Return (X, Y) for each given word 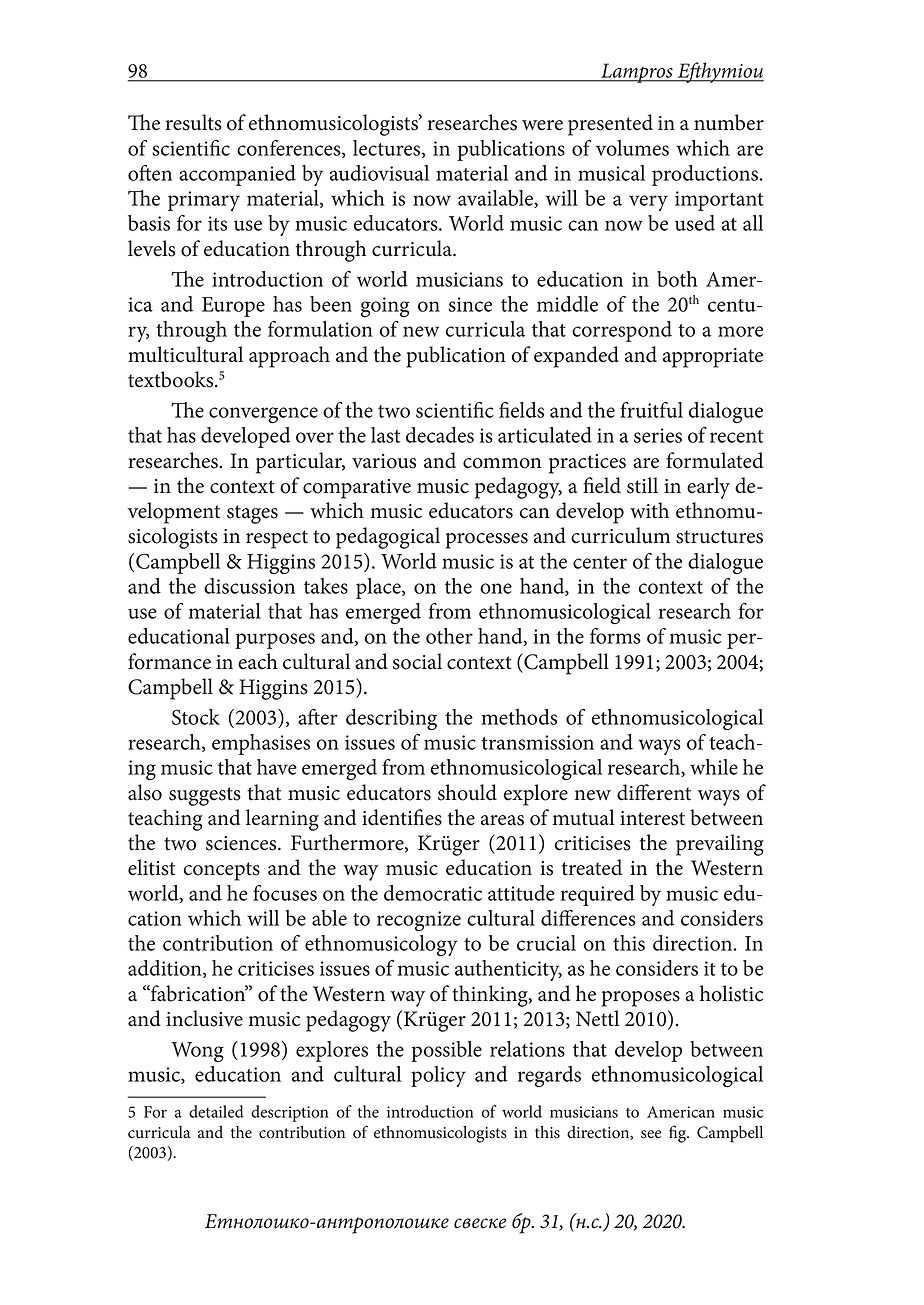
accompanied (237, 175)
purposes (275, 641)
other (449, 636)
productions (706, 175)
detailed (216, 1111)
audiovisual (379, 173)
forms (615, 636)
